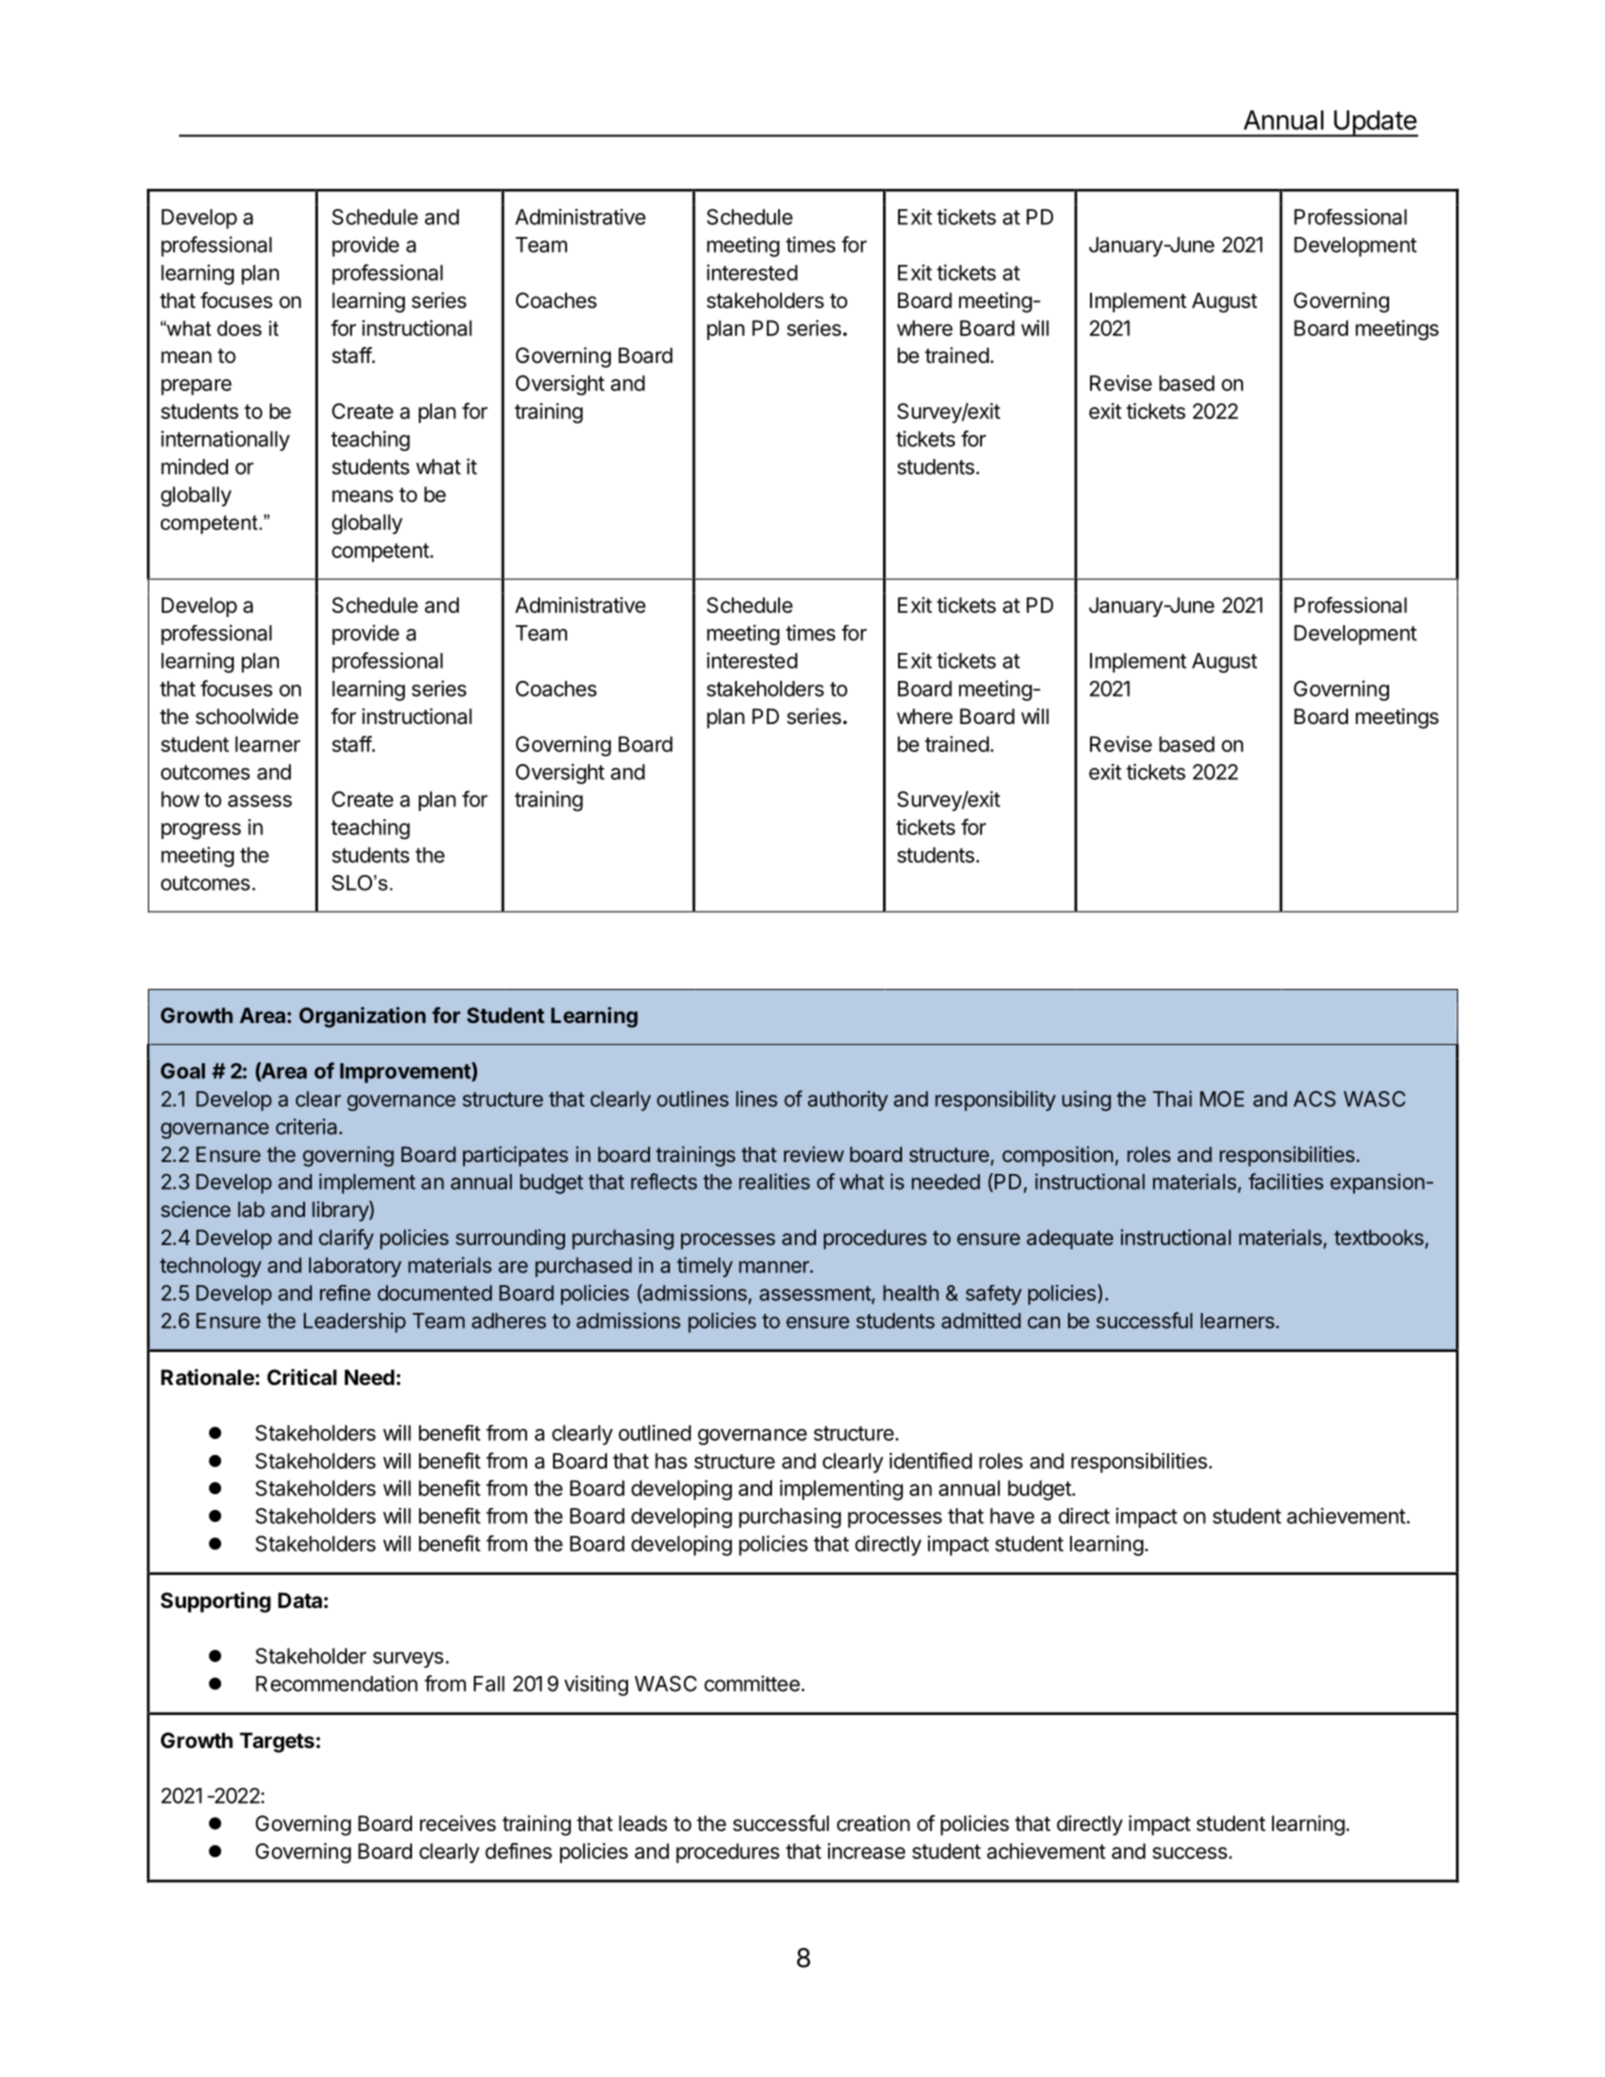  What do you see at coordinates (225, 441) in the document?
I see `internationally` at bounding box center [225, 441].
